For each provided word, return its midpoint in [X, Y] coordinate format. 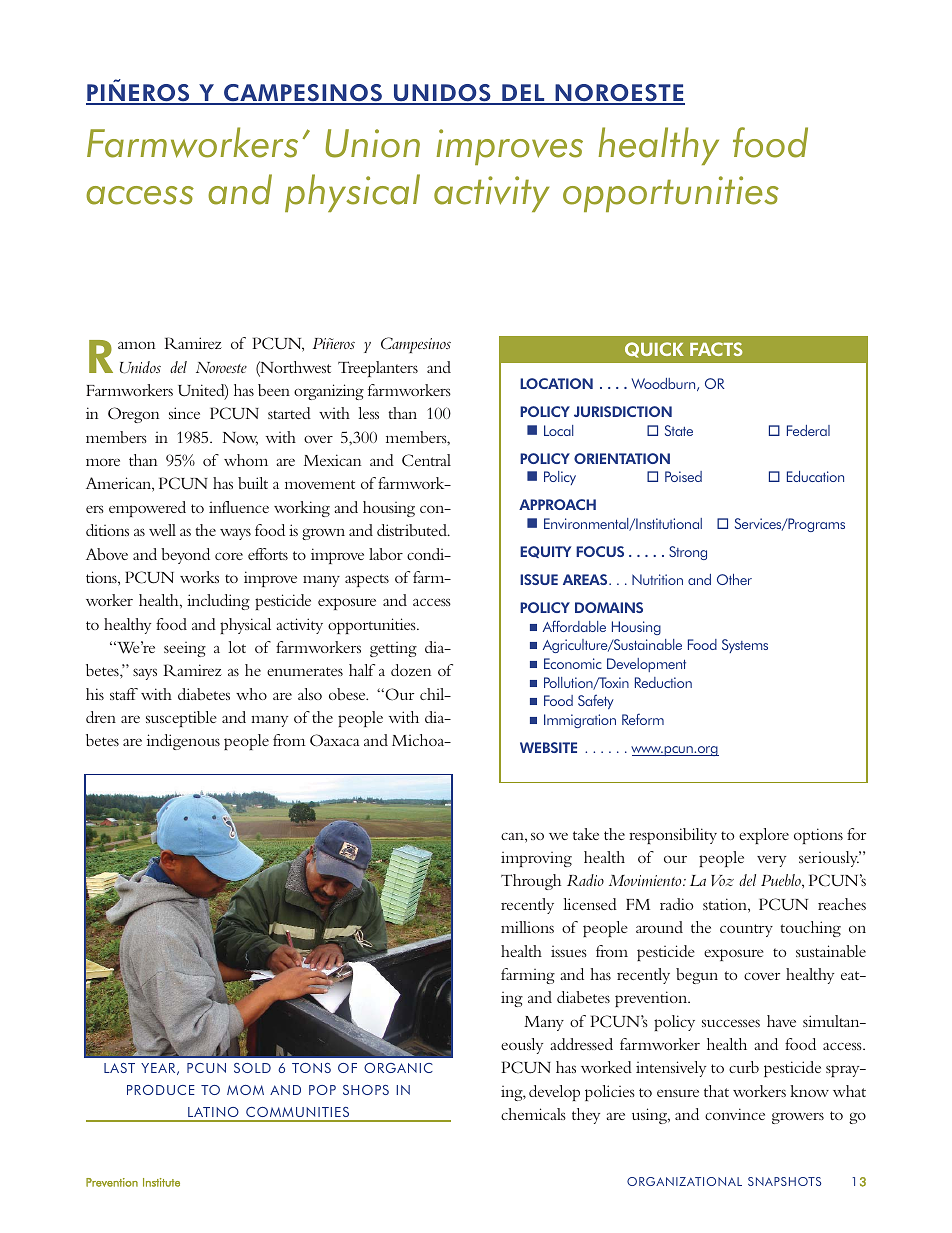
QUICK [654, 350]
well [162, 530]
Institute [161, 1182]
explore [764, 836]
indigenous [183, 742]
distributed [413, 530]
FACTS [716, 349]
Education [815, 476]
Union [372, 143]
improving [536, 859]
